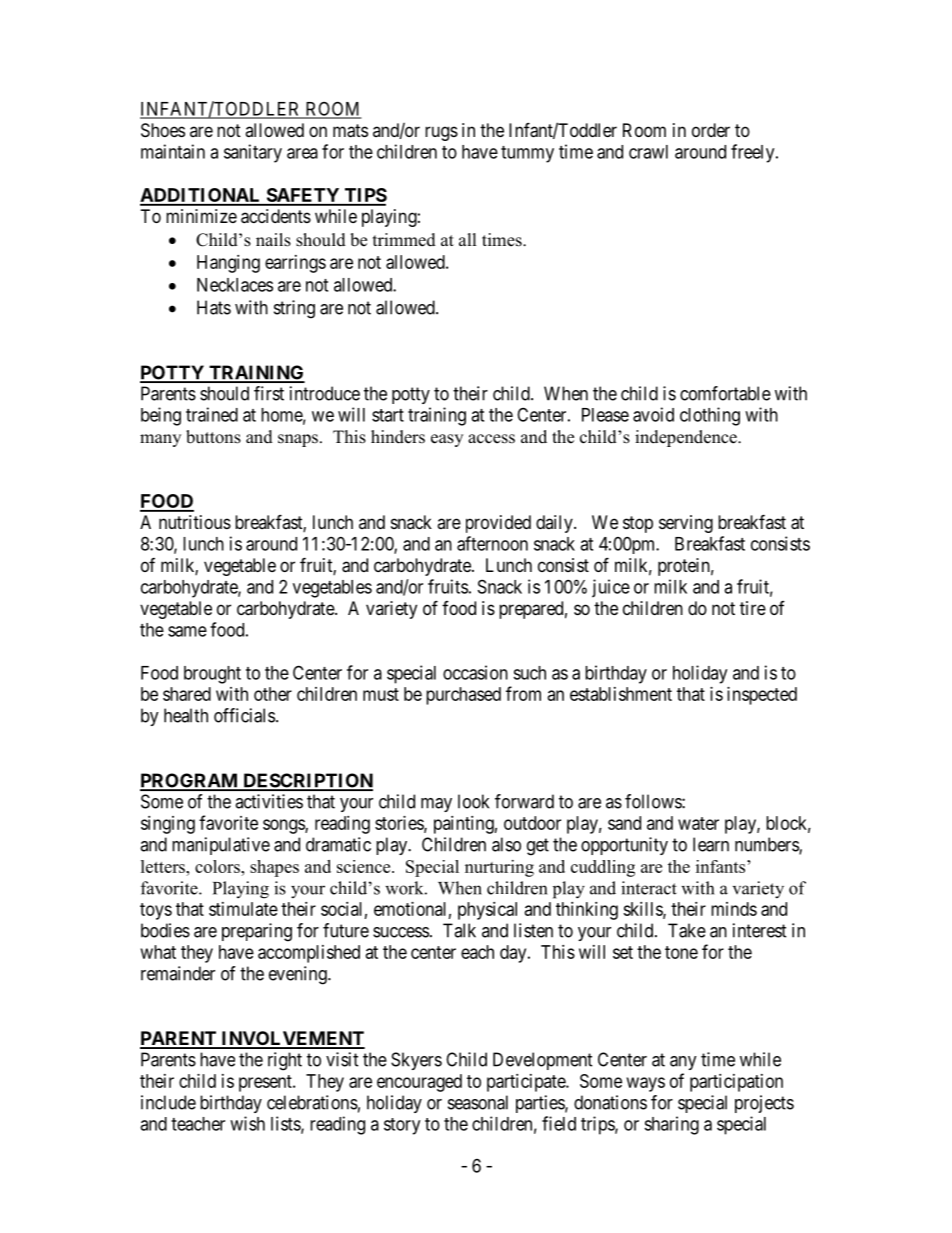  Describe the element at coordinates (212, 414) in the image. I see `trained` at that location.
